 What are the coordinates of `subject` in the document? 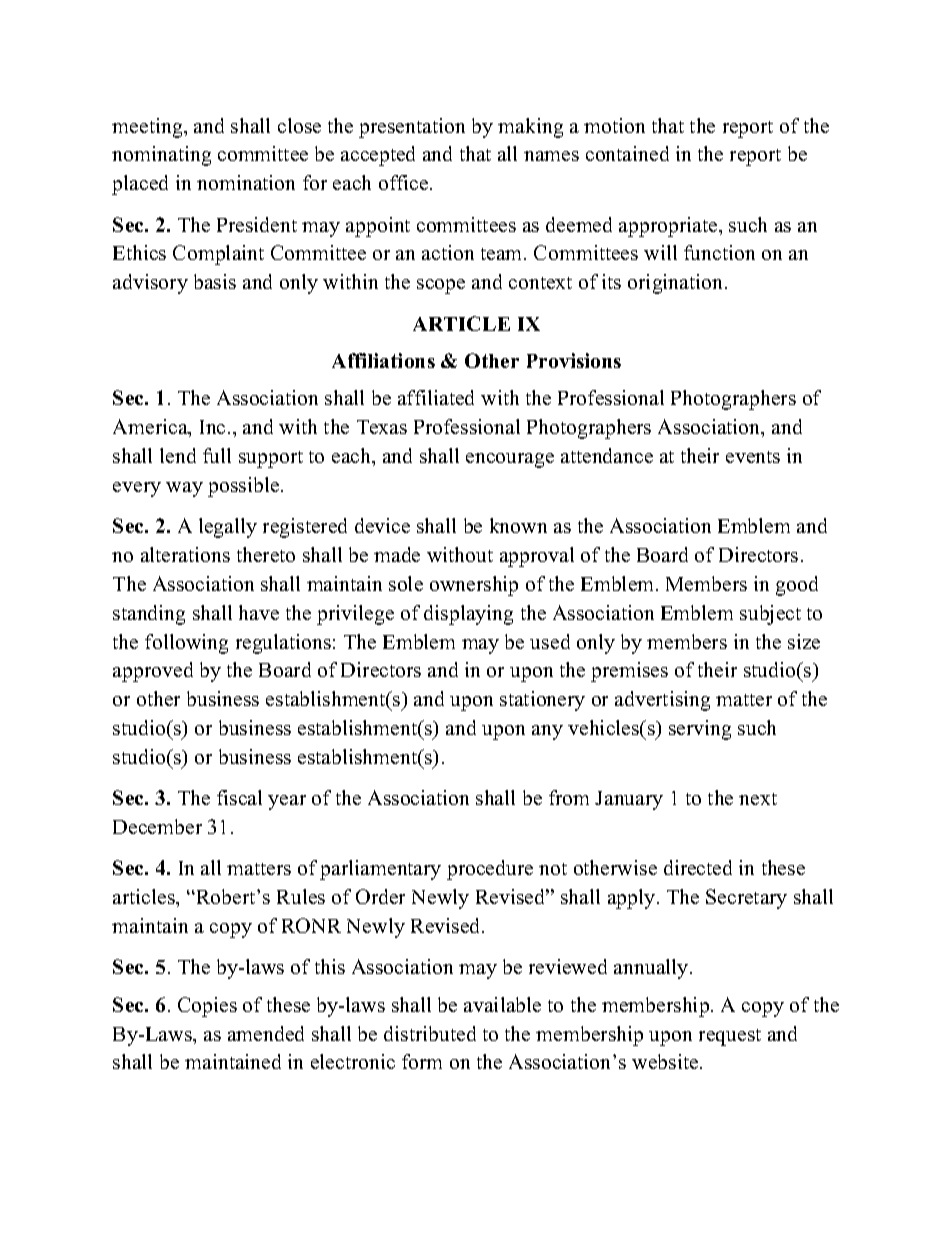 It's located at (770, 615).
